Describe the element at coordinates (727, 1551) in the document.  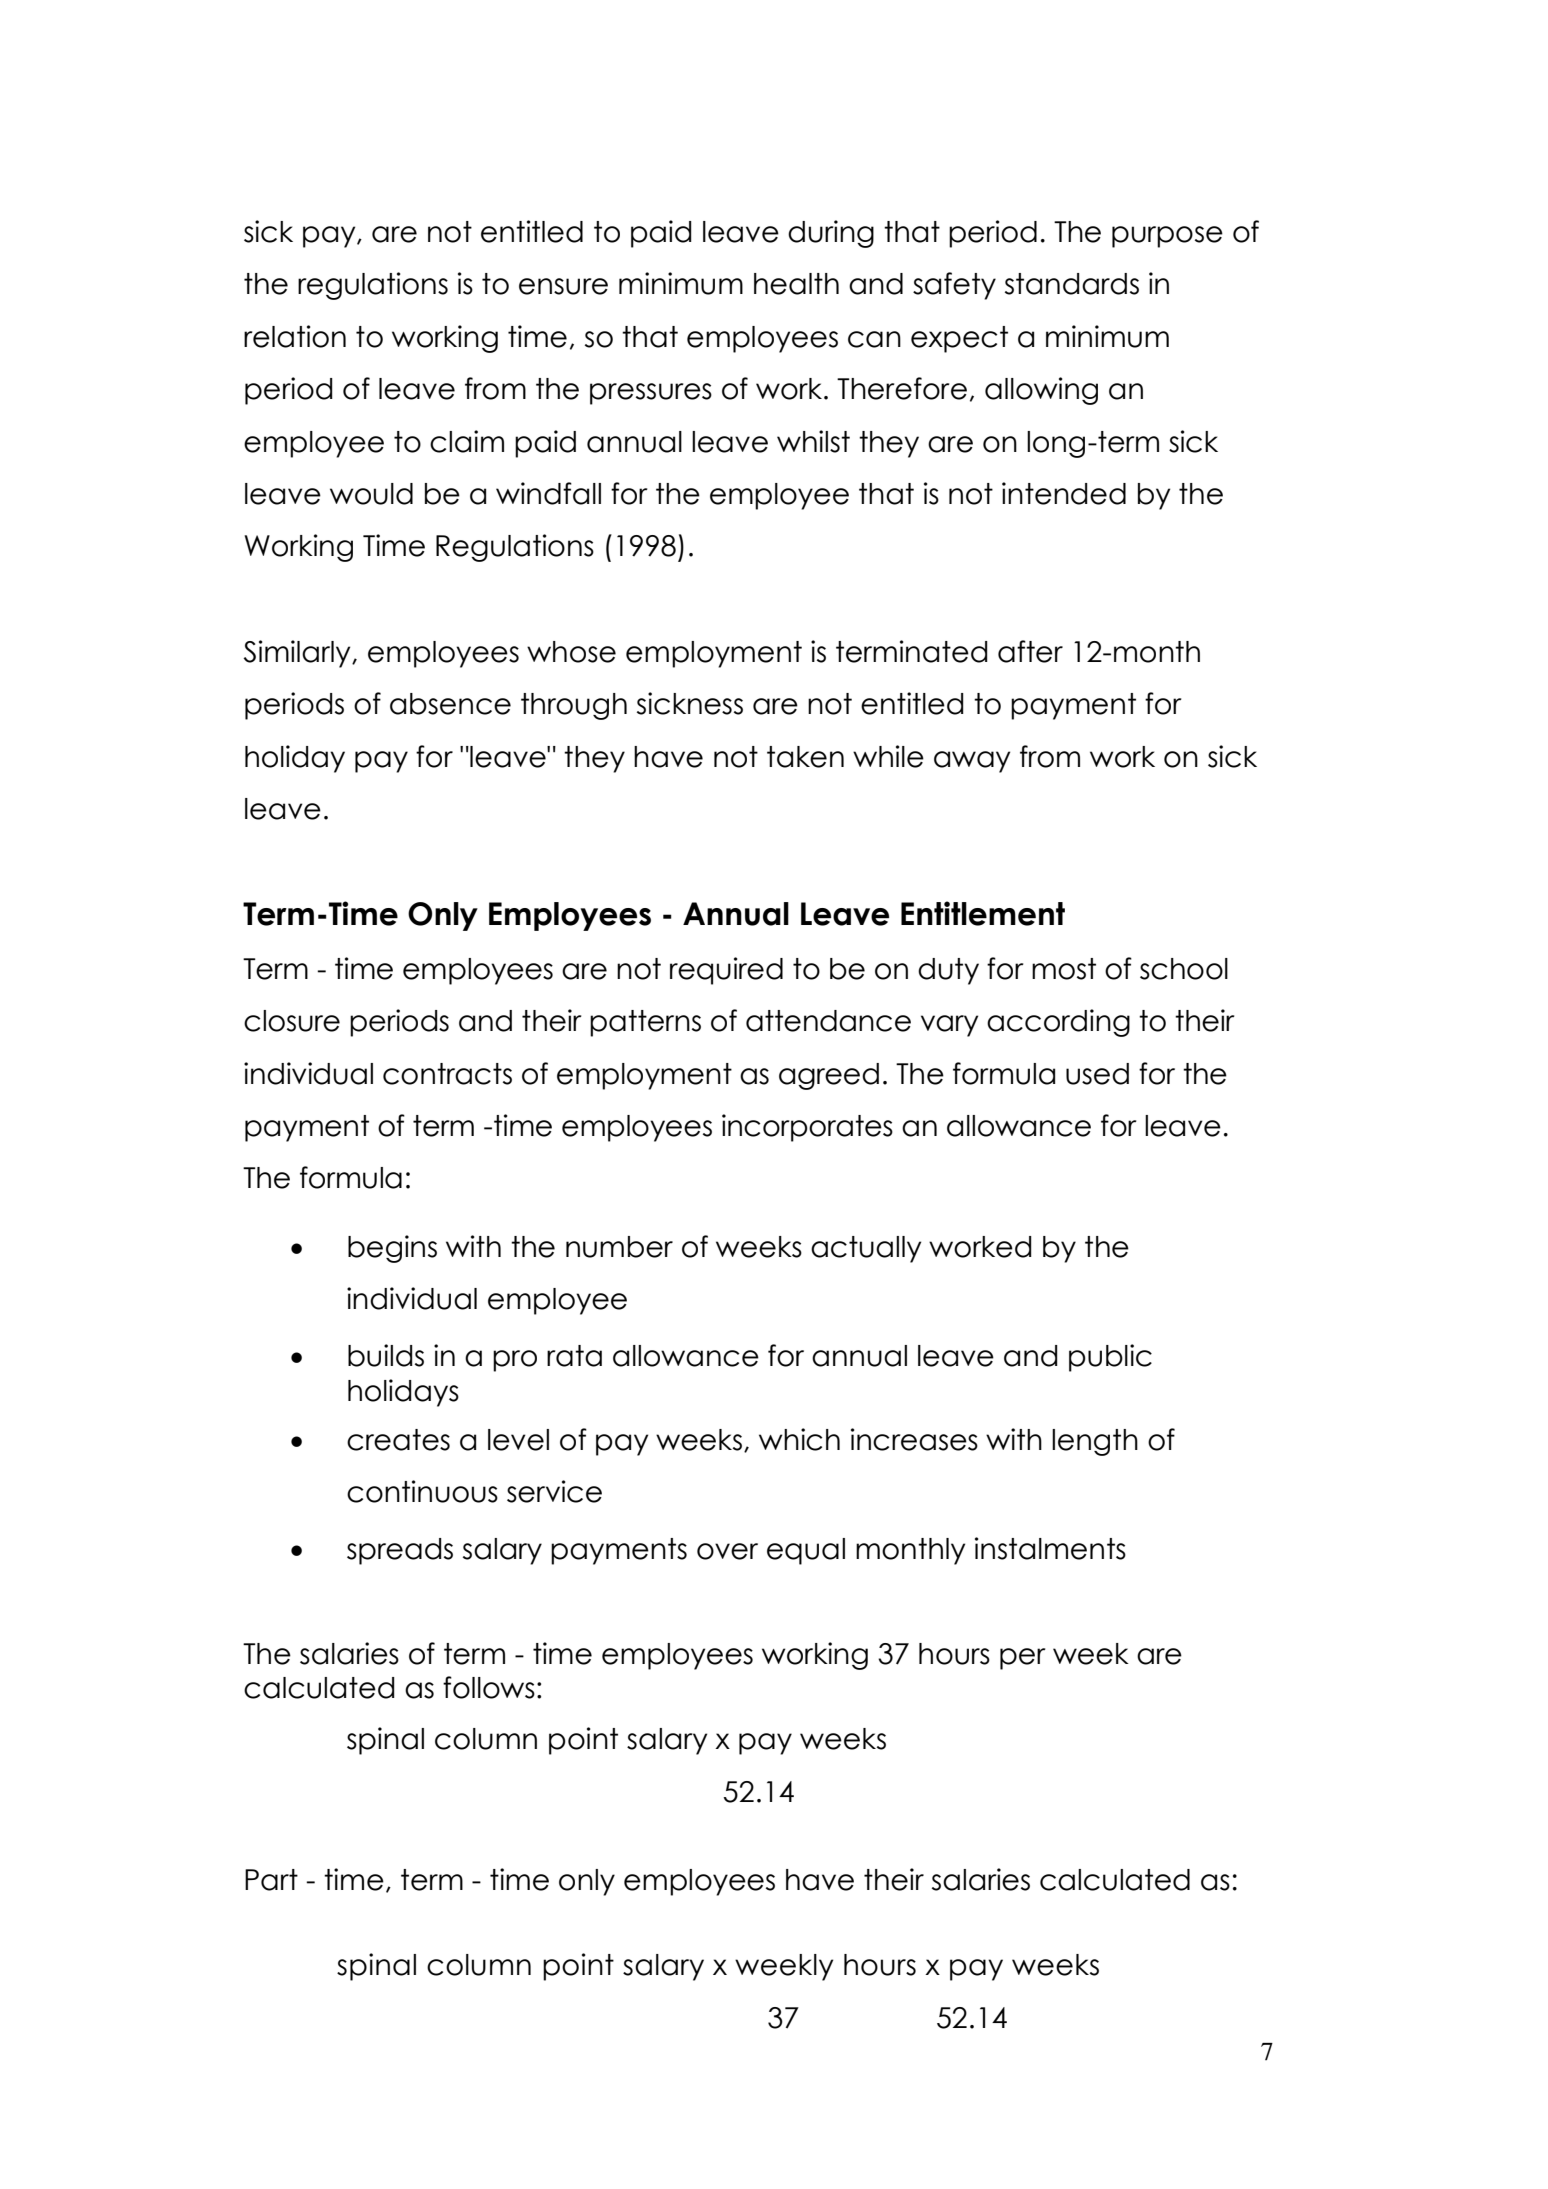
I see `over` at that location.
